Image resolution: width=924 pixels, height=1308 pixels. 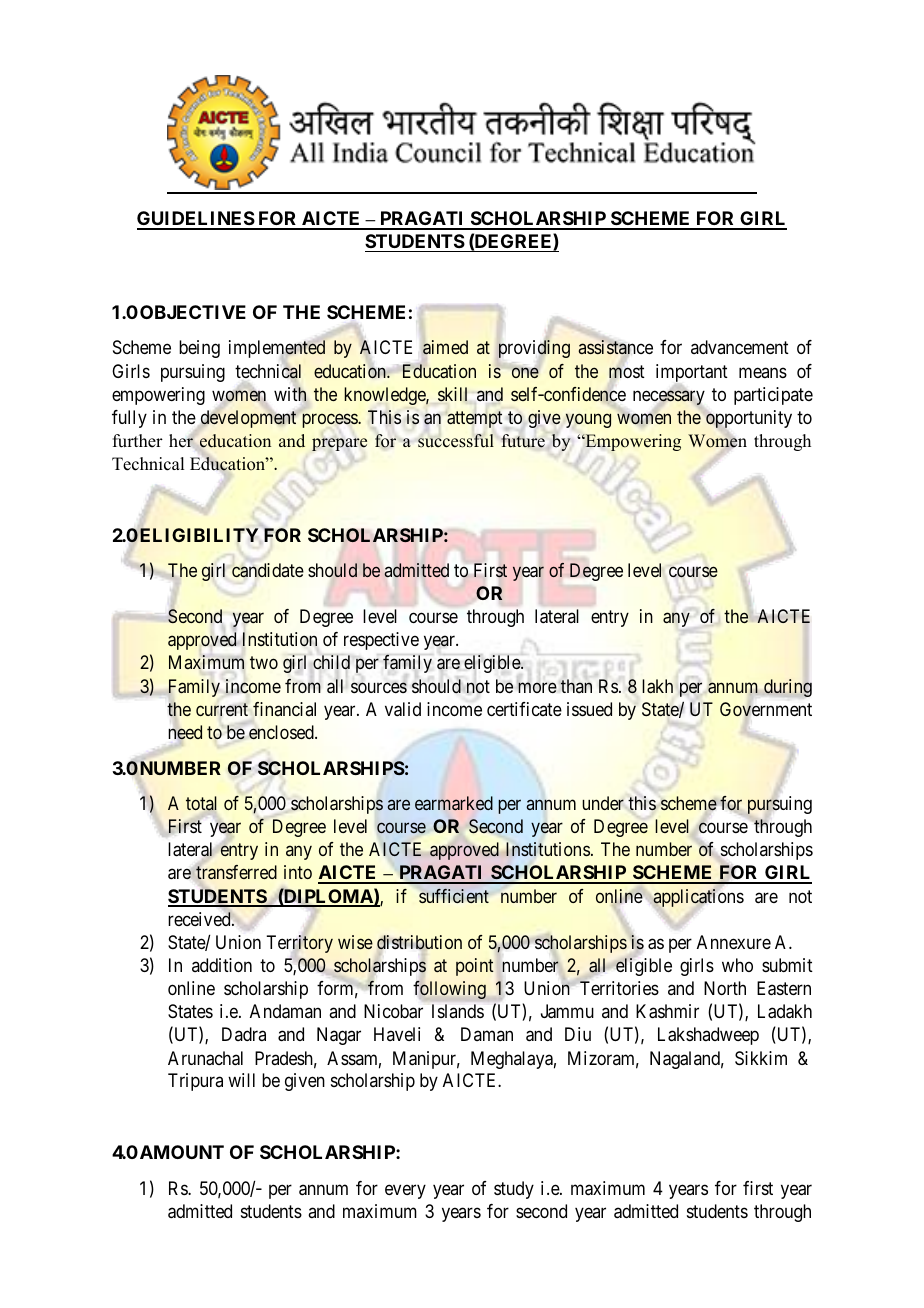 I want to click on aimed, so click(x=445, y=347).
